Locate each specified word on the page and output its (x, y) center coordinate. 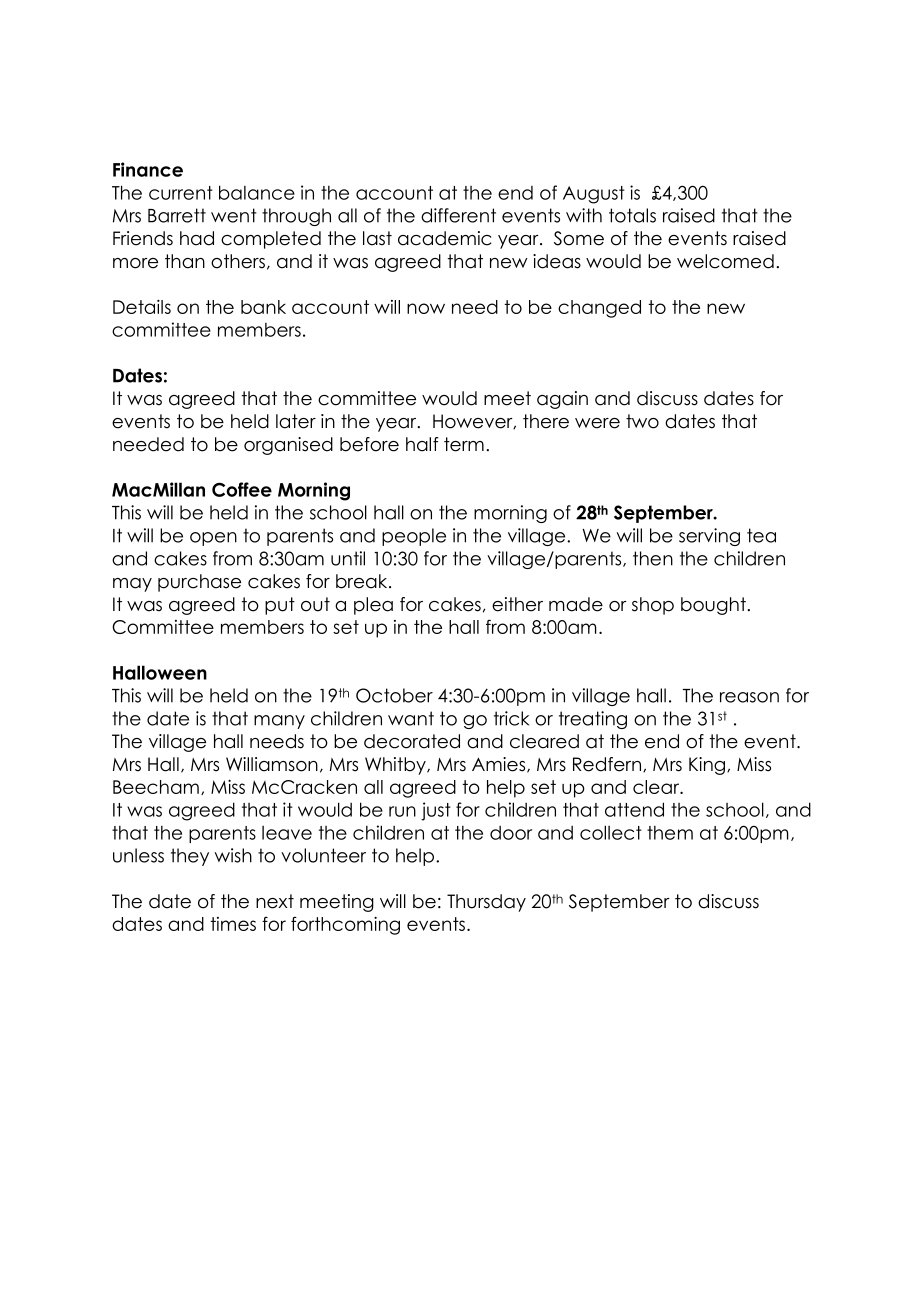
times (233, 924)
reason (749, 697)
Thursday (486, 903)
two (642, 421)
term (464, 444)
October (394, 695)
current (181, 193)
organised (288, 446)
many (279, 722)
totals (632, 215)
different (458, 215)
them (670, 833)
